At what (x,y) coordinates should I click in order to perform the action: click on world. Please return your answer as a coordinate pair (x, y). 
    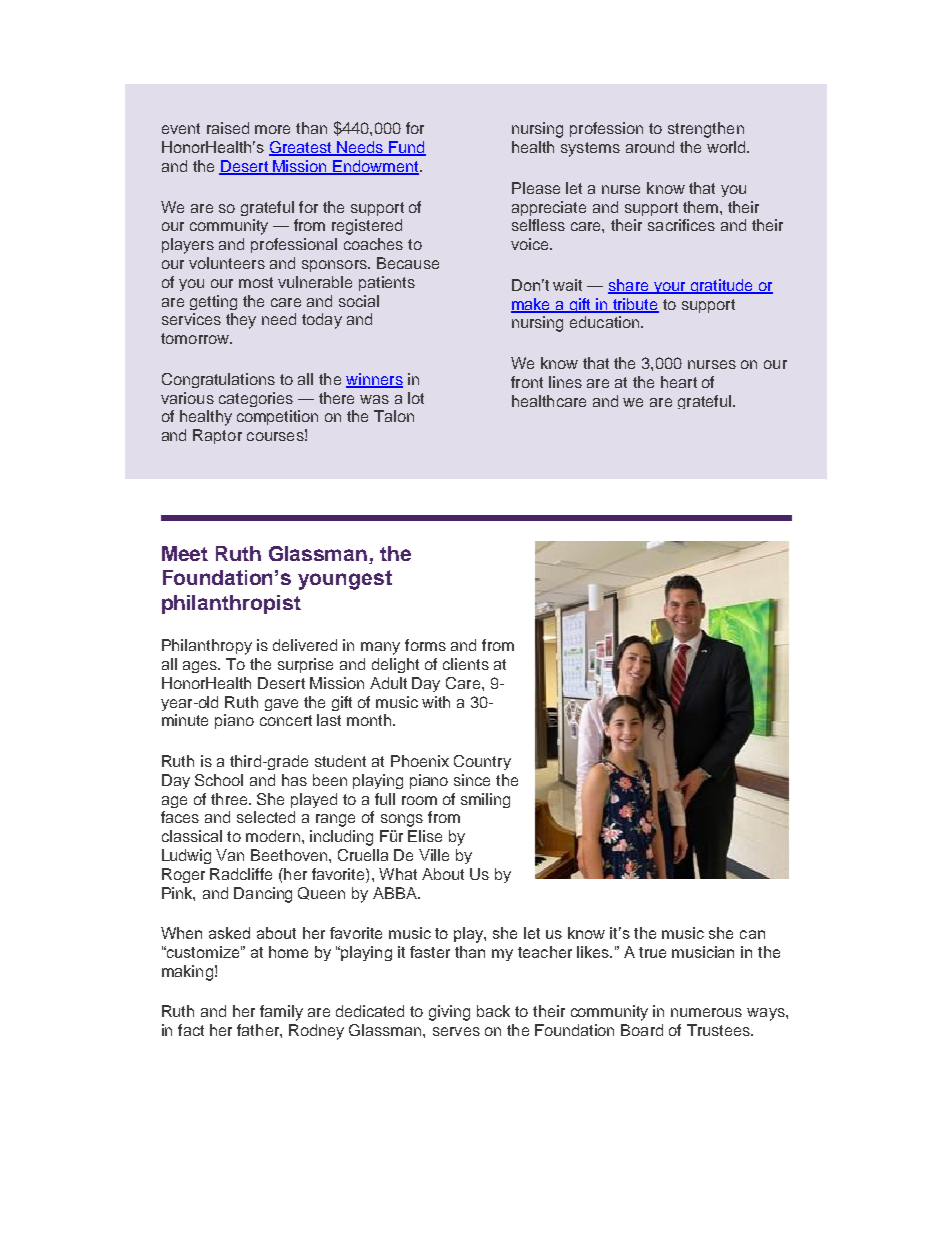
    Looking at the image, I should click on (727, 147).
